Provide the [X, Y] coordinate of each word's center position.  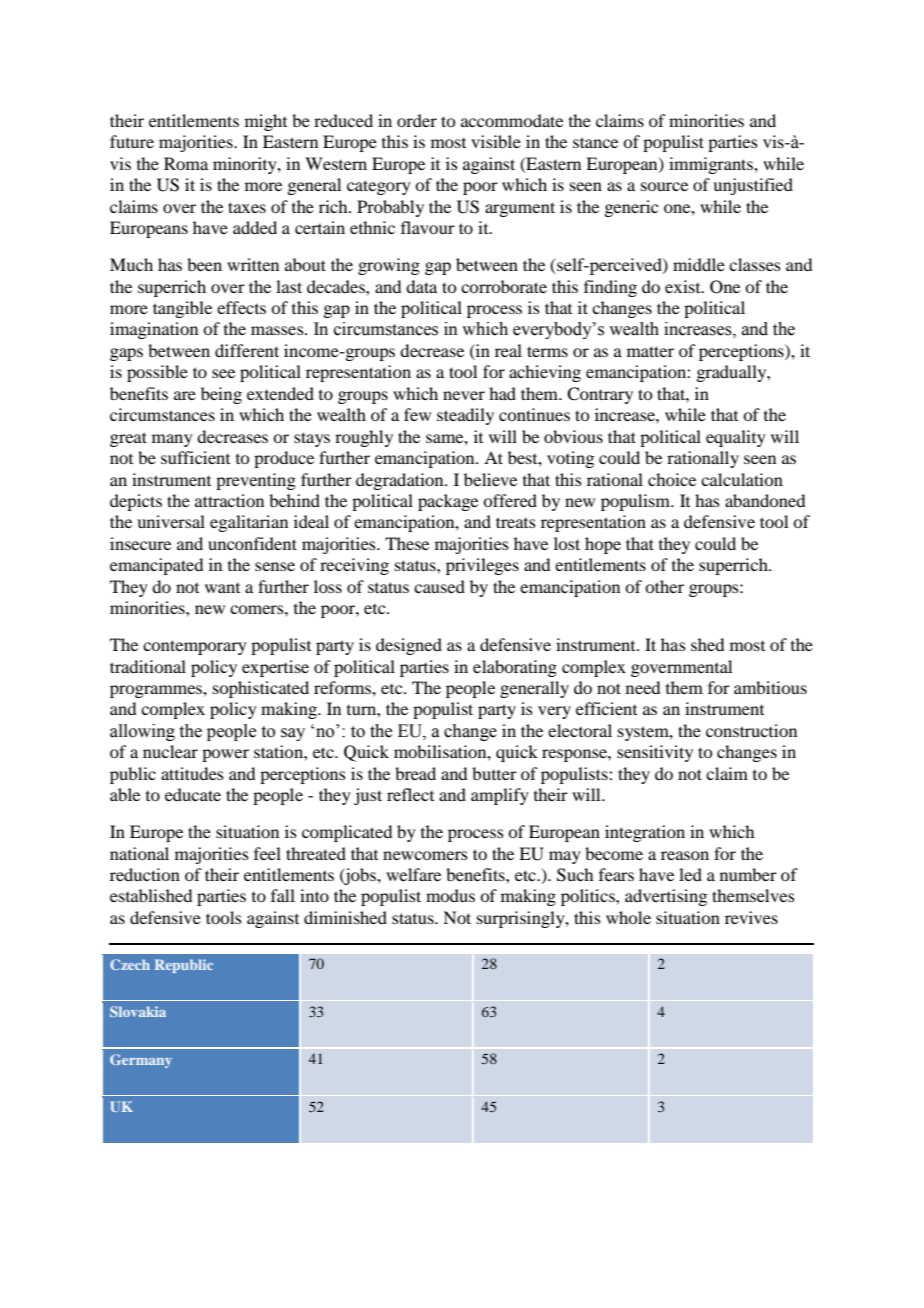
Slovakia [138, 1011]
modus [450, 895]
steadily [465, 416]
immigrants [712, 165]
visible [496, 141]
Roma [186, 163]
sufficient [195, 457]
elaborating [515, 668]
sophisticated [261, 689]
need [643, 687]
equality [736, 438]
